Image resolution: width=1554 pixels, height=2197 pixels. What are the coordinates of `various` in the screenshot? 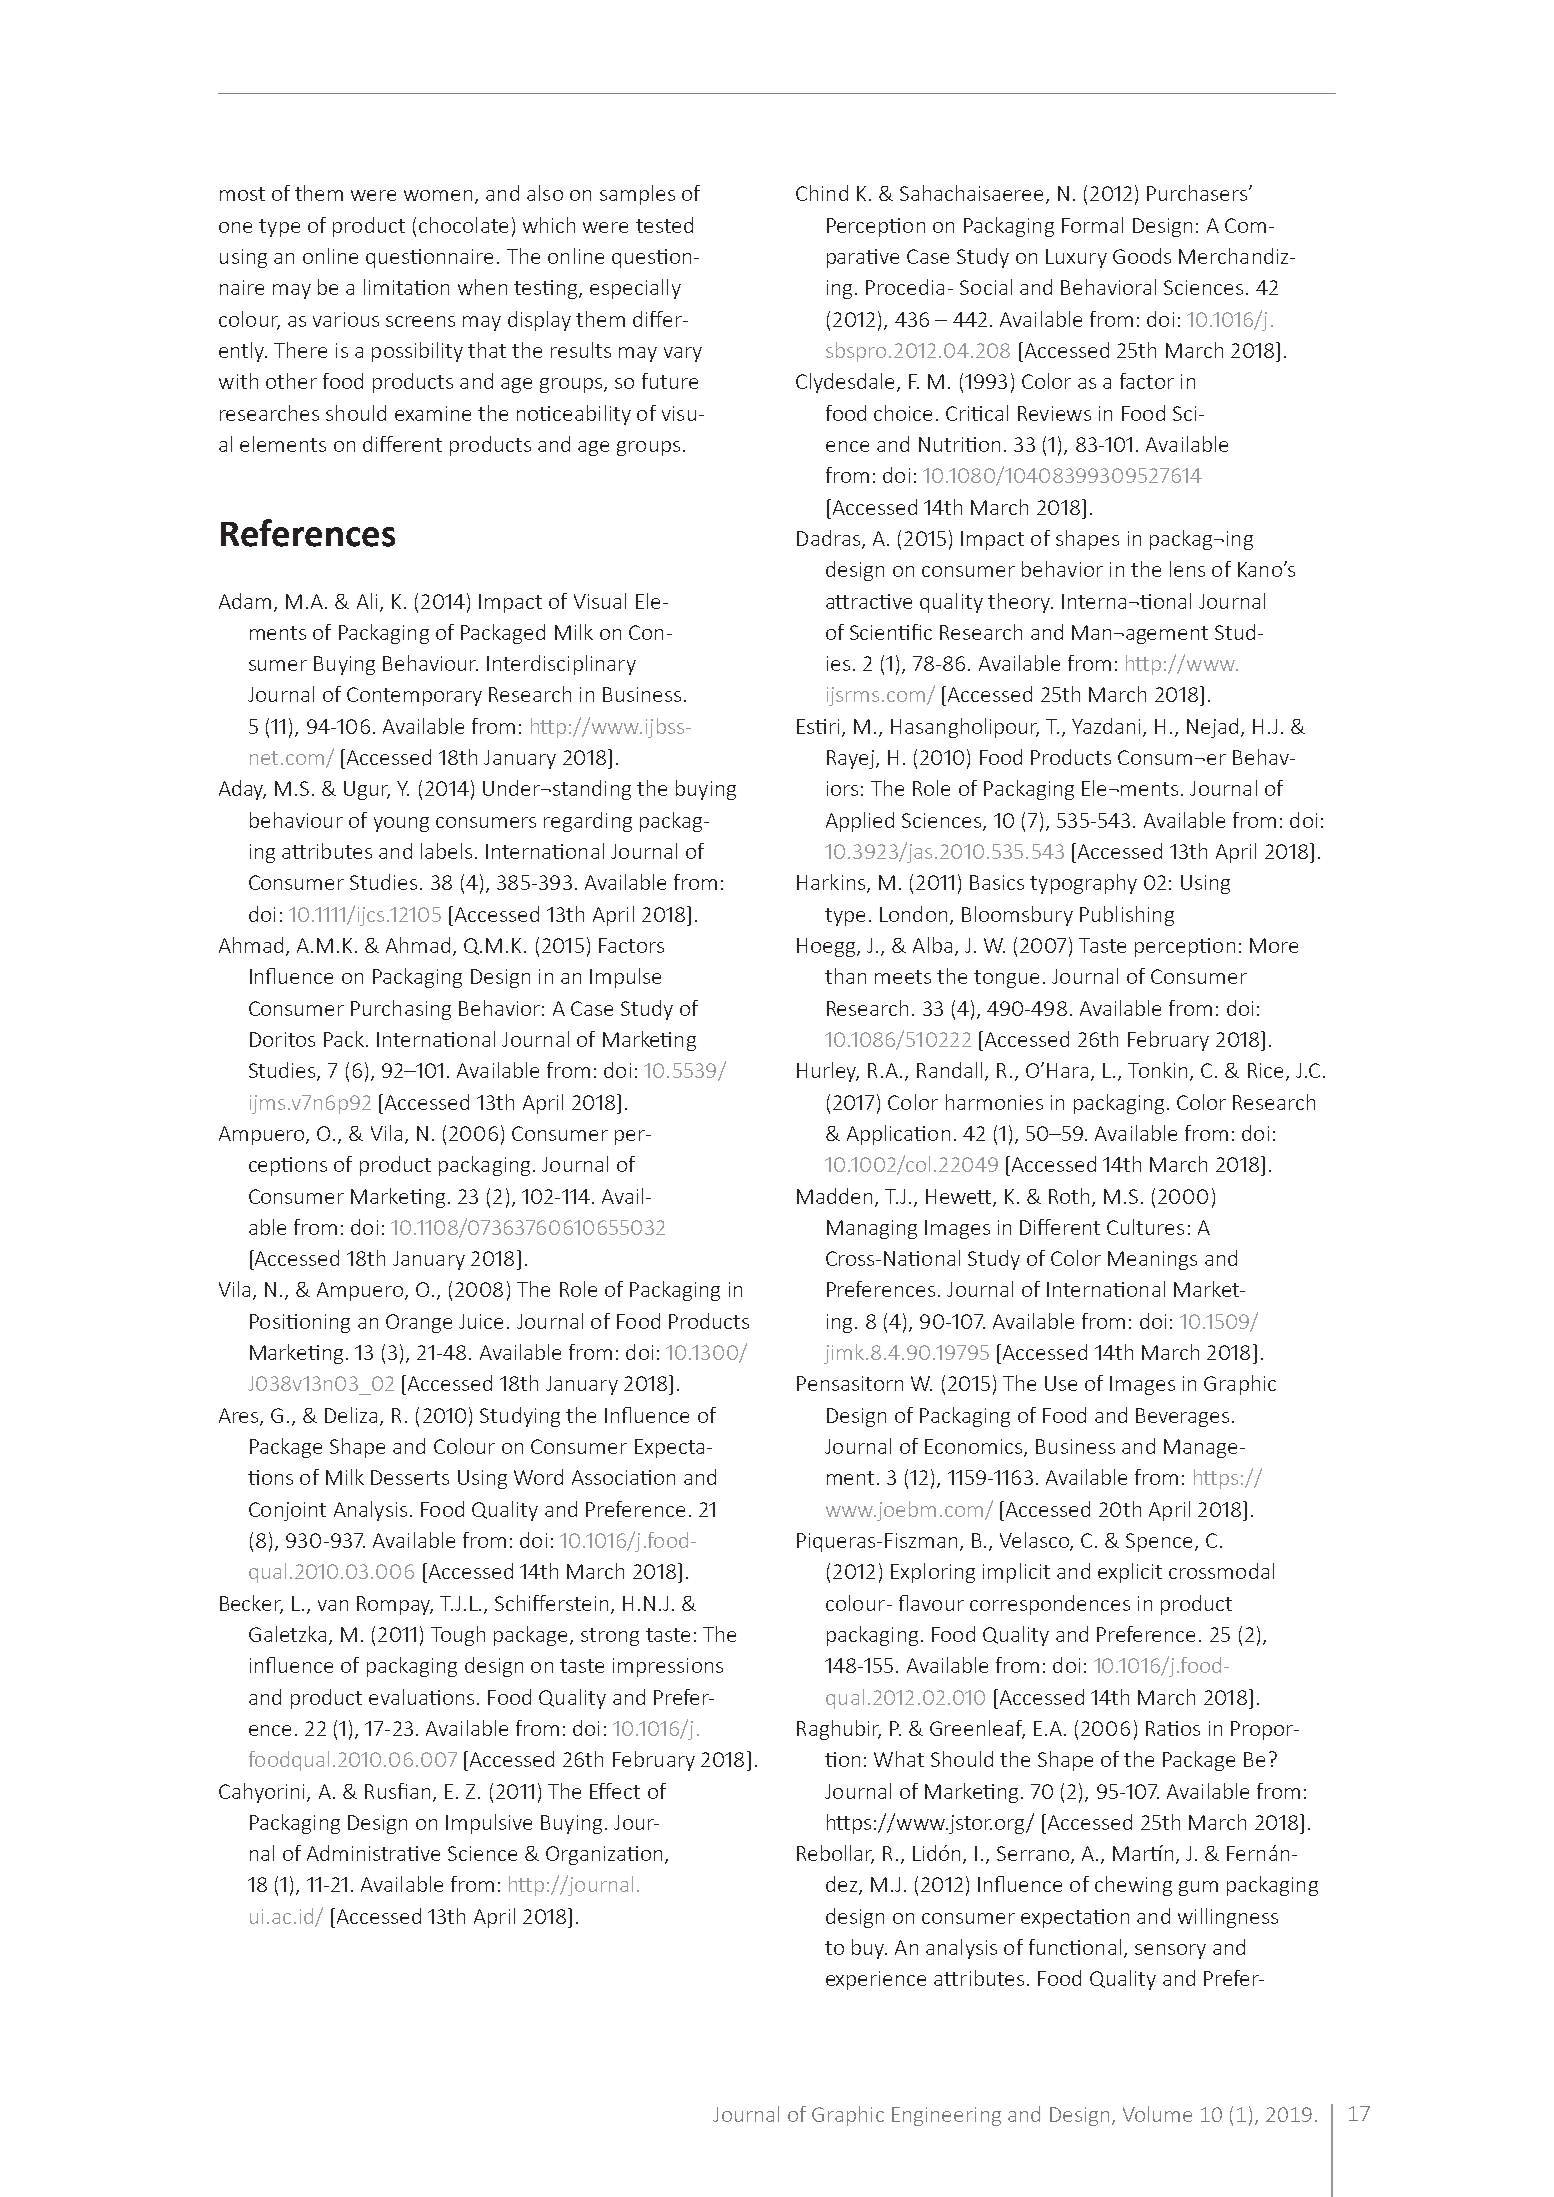 It's located at (346, 319).
